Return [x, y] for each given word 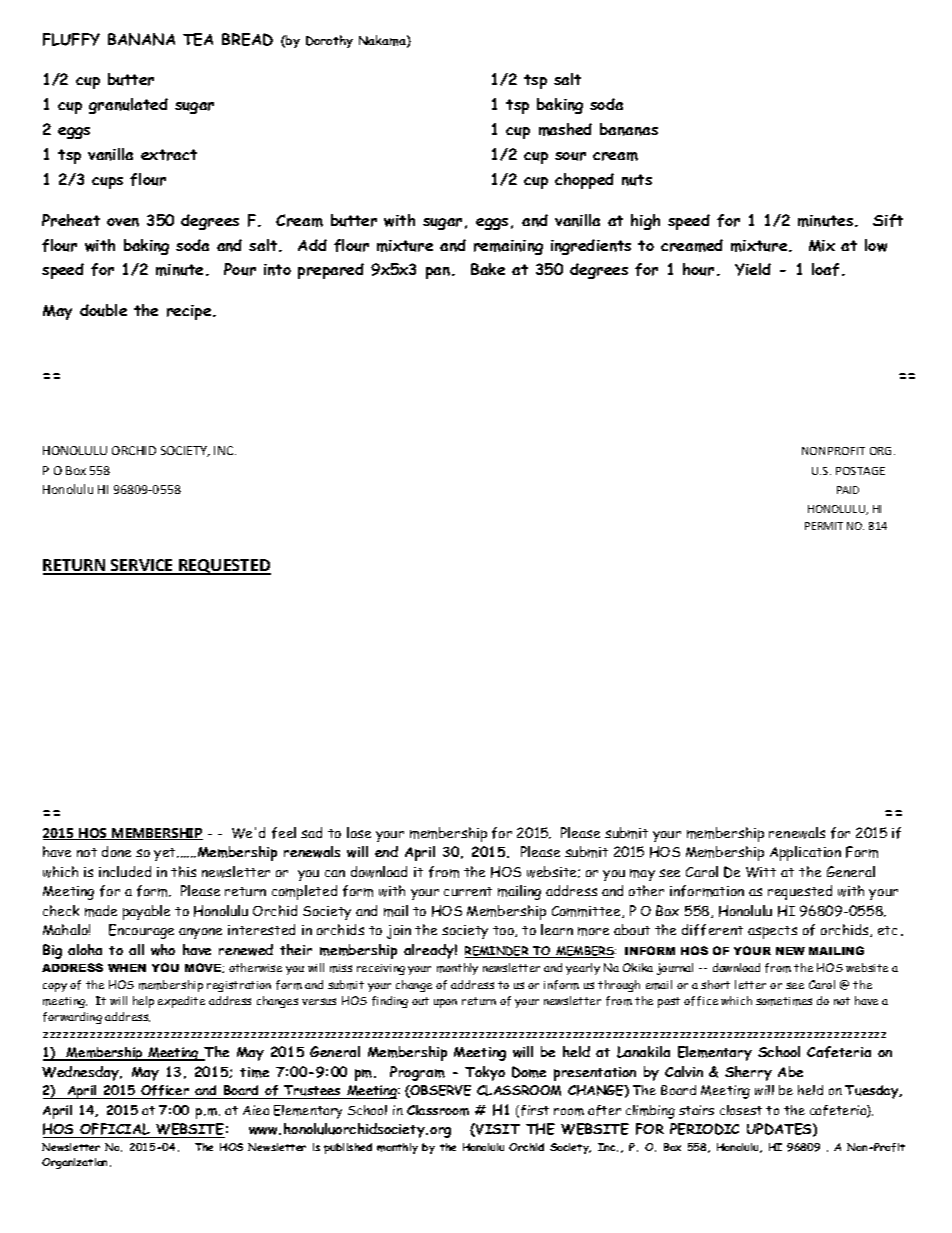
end [386, 851]
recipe [190, 312]
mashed [565, 129]
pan [438, 273]
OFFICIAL [115, 1130]
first [535, 1110]
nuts [637, 180]
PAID [848, 490]
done [116, 851]
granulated [128, 106]
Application [805, 853]
